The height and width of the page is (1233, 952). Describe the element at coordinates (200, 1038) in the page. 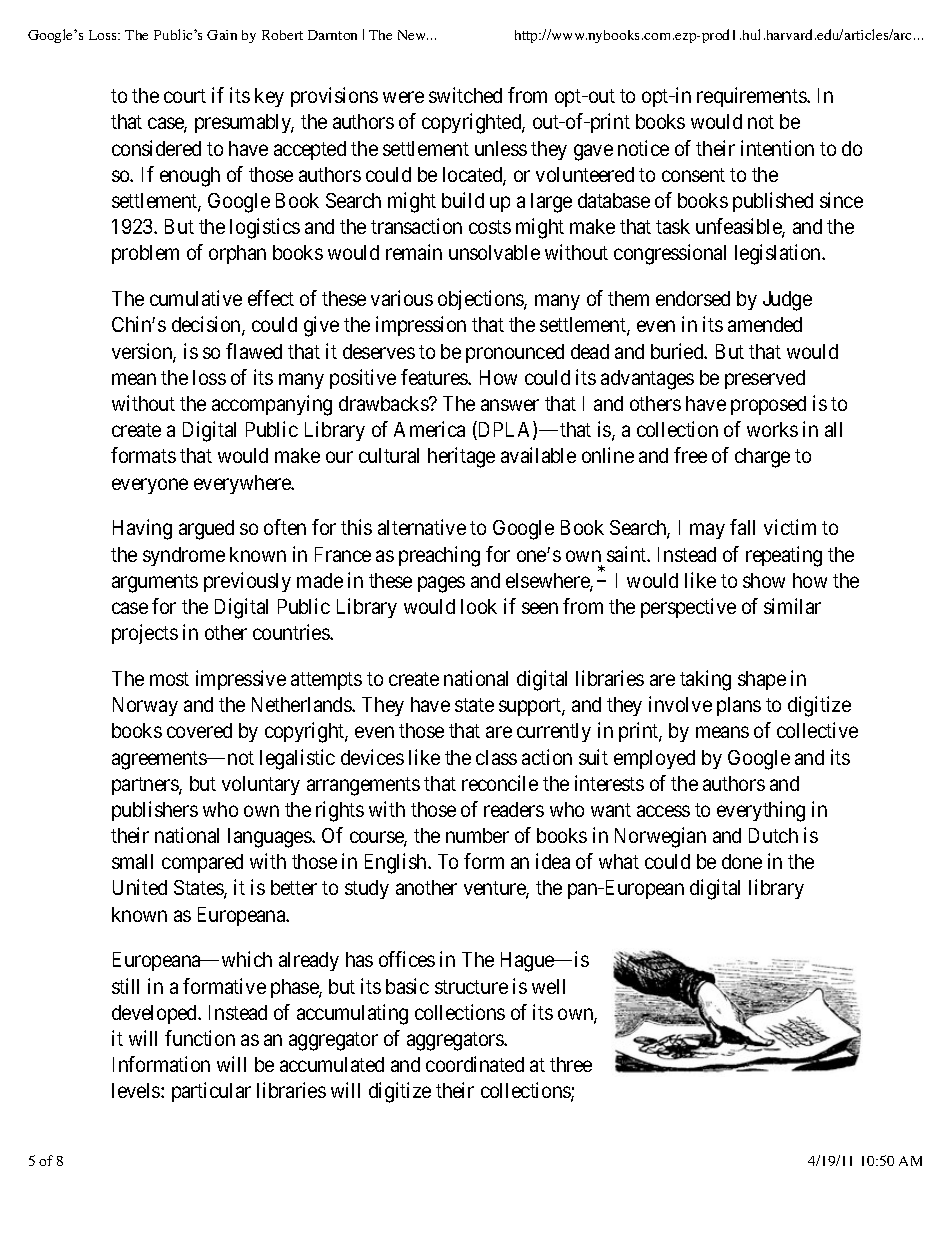

I see `function` at that location.
